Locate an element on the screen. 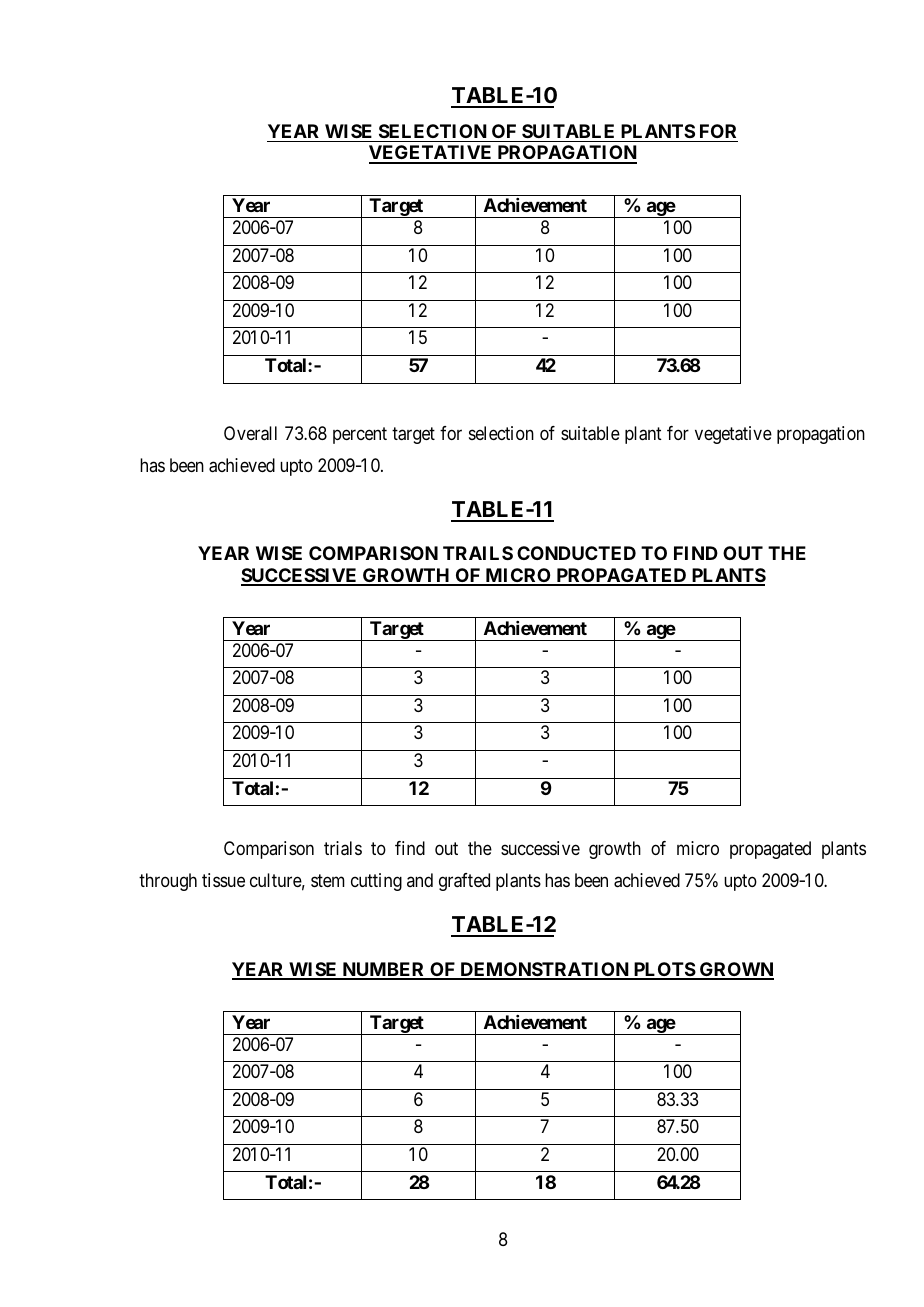 The width and height of the screenshot is (924, 1307). percent is located at coordinates (360, 435).
